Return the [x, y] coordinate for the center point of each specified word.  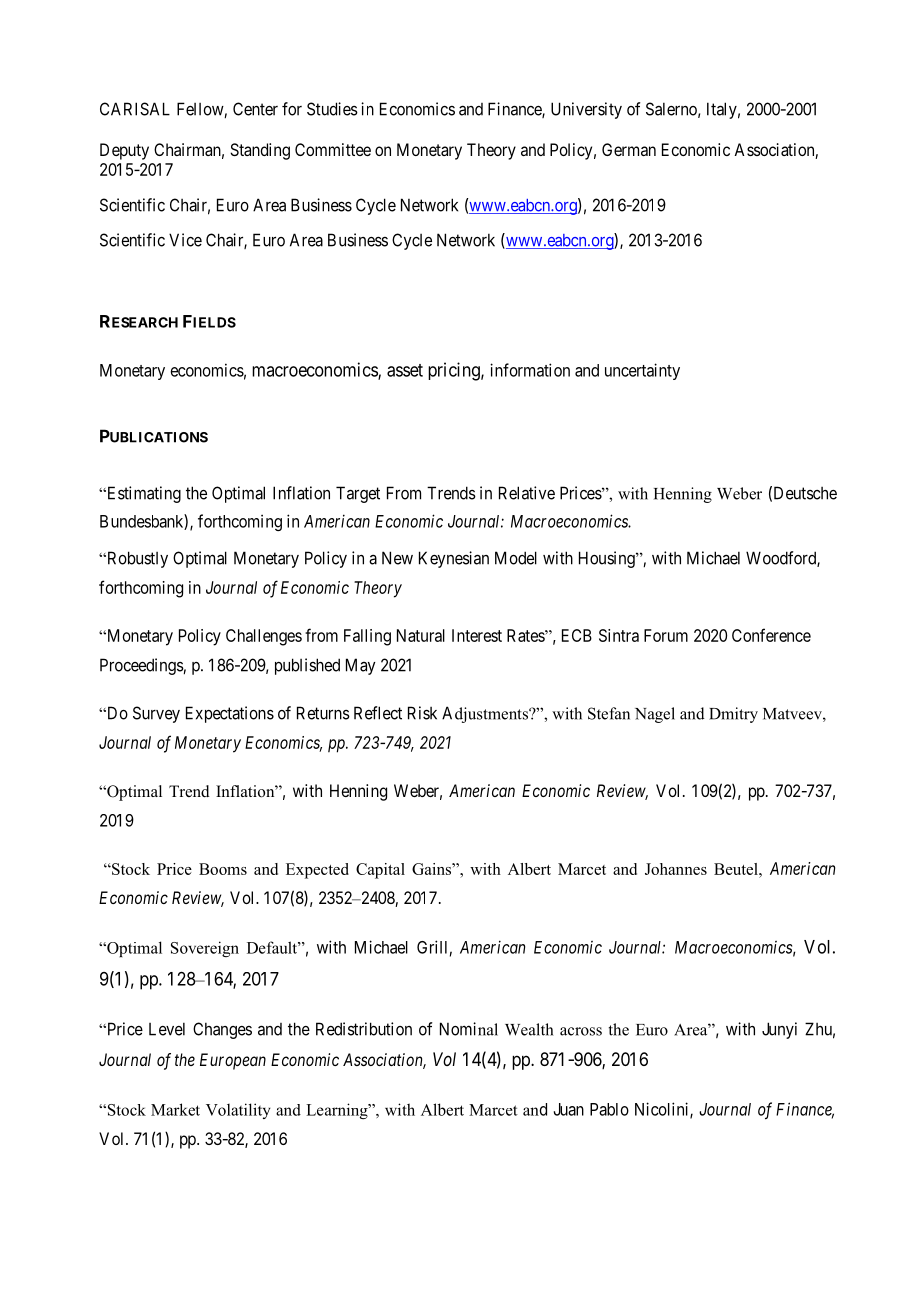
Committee [333, 149]
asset [405, 370]
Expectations [230, 714]
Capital [380, 871]
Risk [422, 713]
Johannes [676, 869]
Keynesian [454, 559]
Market [175, 1109]
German [629, 149]
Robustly [136, 559]
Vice [185, 240]
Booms [223, 869]
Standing [260, 151]
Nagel [655, 715]
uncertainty [642, 371]
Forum [666, 635]
